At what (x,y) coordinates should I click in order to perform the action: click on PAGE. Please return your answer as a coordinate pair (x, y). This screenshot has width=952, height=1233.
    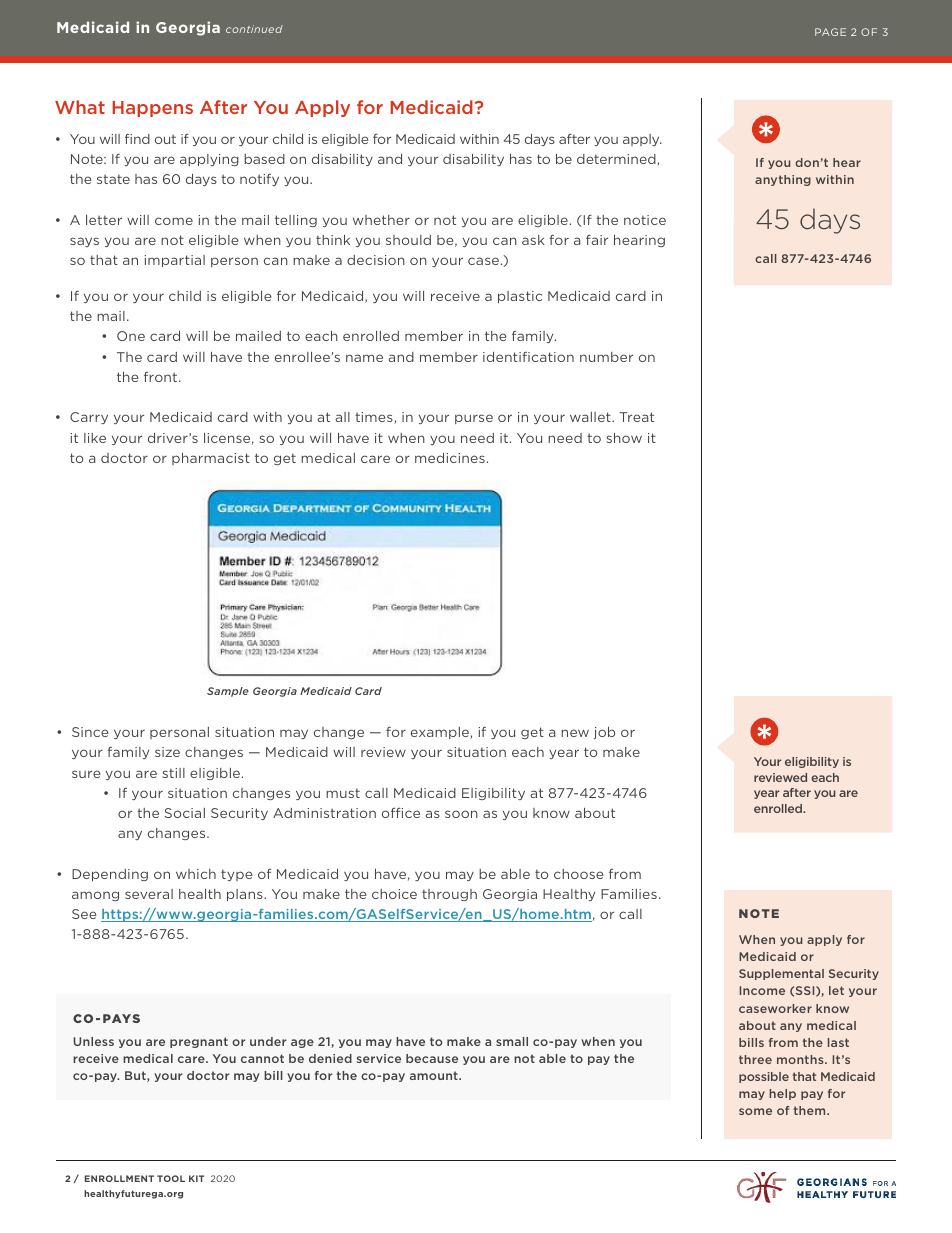
    Looking at the image, I should click on (830, 32).
